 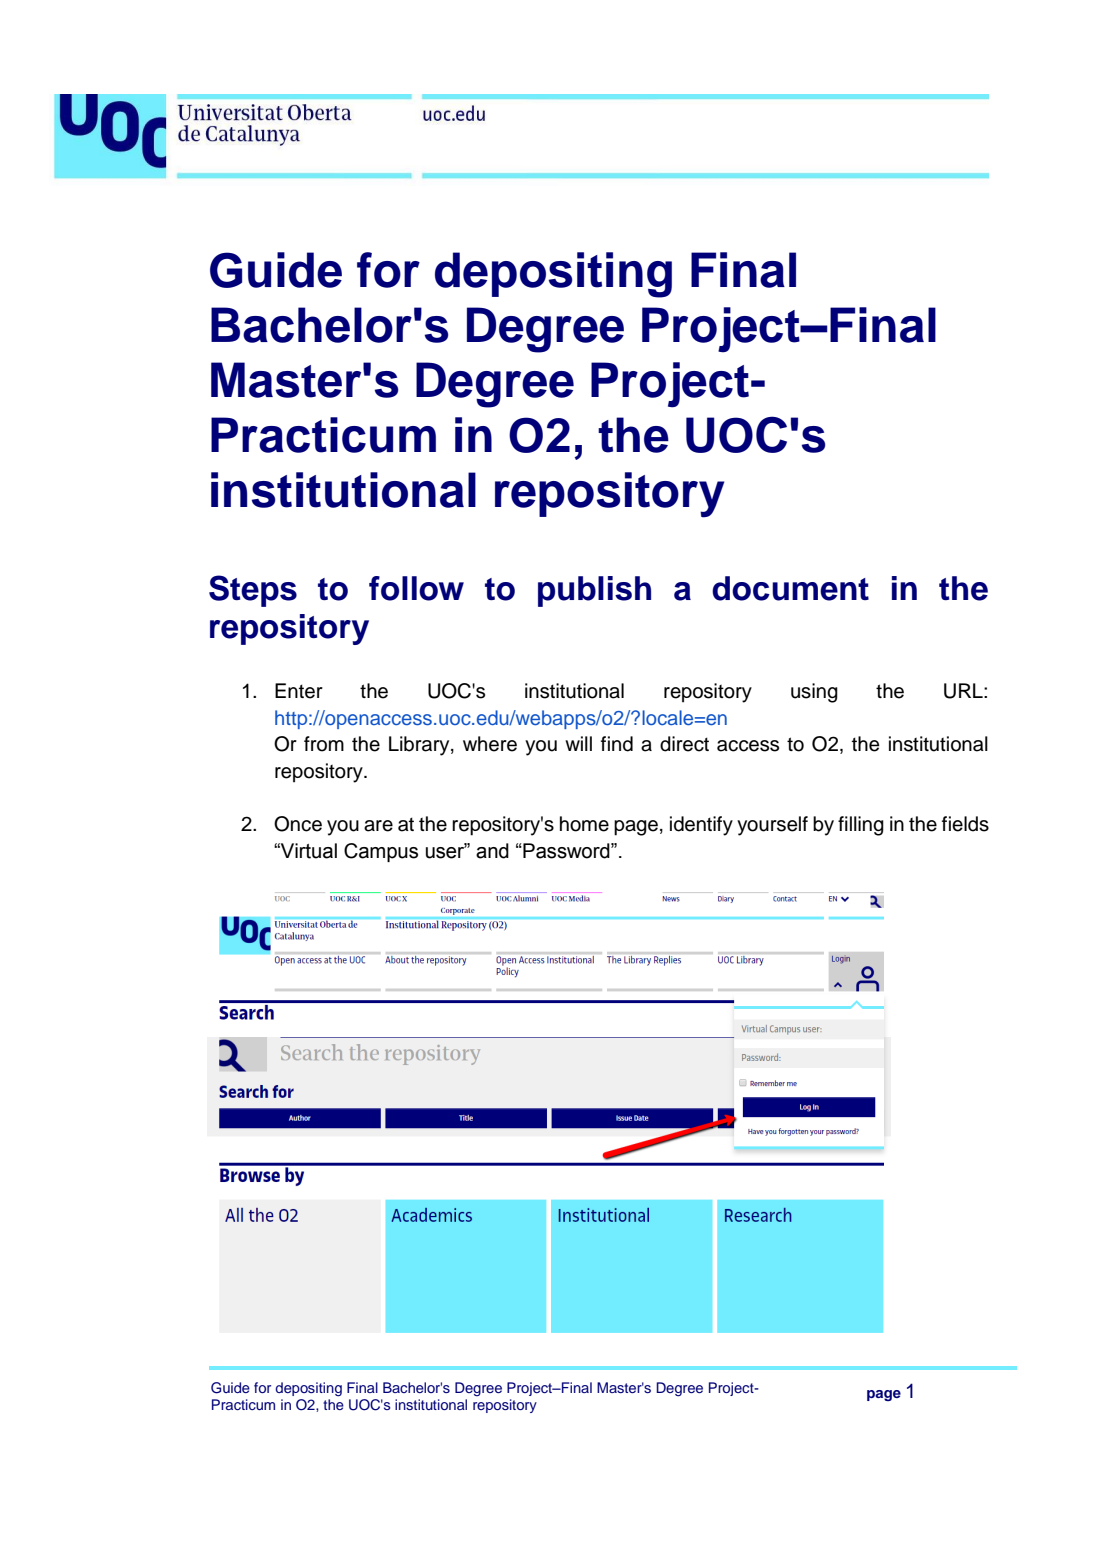 What do you see at coordinates (299, 691) in the screenshot?
I see `Enter` at bounding box center [299, 691].
